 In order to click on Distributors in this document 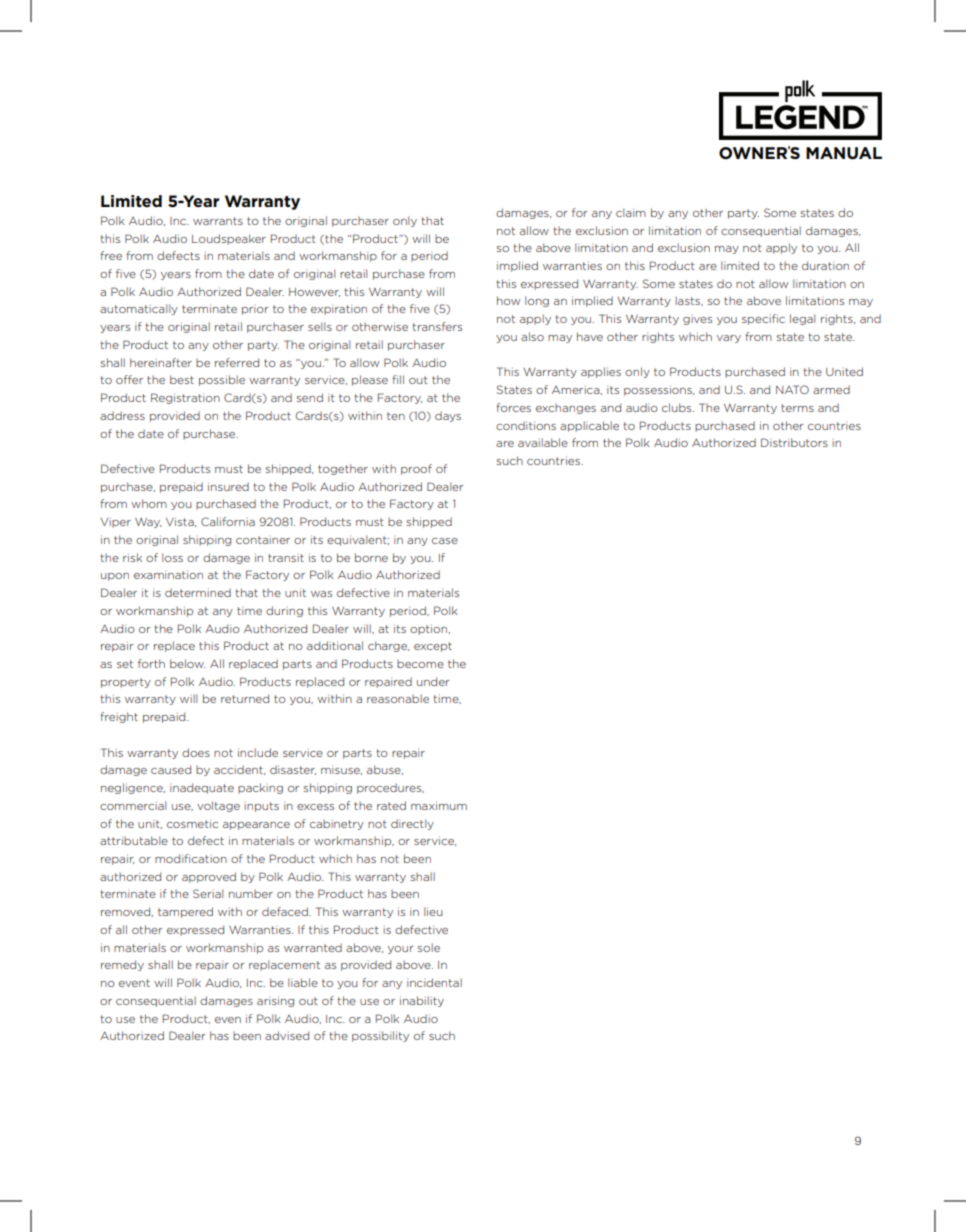, I will do `click(794, 442)`.
